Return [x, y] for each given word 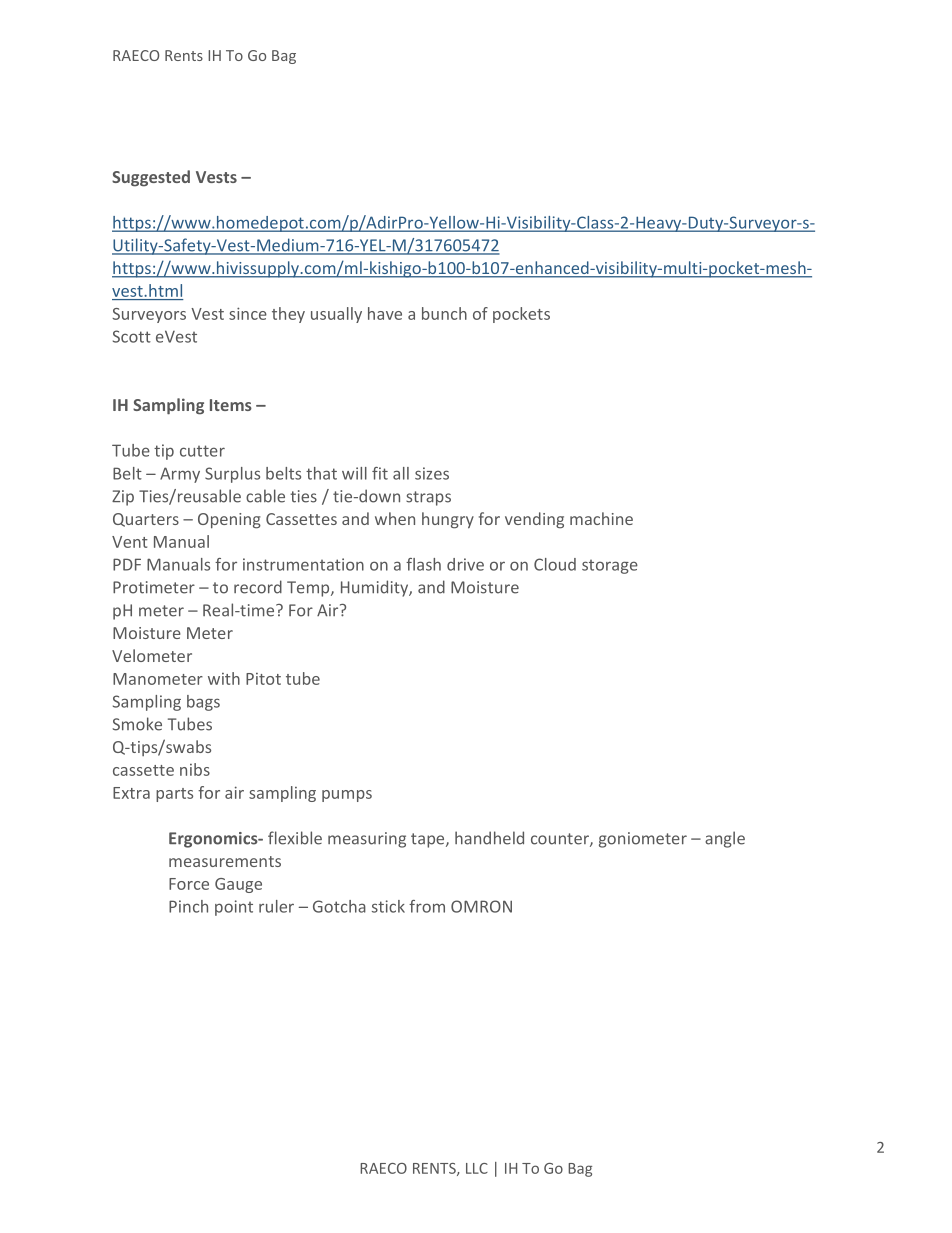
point [234, 908]
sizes [432, 473]
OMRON [481, 906]
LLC [477, 1168]
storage [610, 567]
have [385, 313]
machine [601, 518]
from [427, 906]
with [224, 678]
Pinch [188, 906]
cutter [202, 451]
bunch [444, 313]
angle [725, 839]
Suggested [151, 178]
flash [423, 564]
